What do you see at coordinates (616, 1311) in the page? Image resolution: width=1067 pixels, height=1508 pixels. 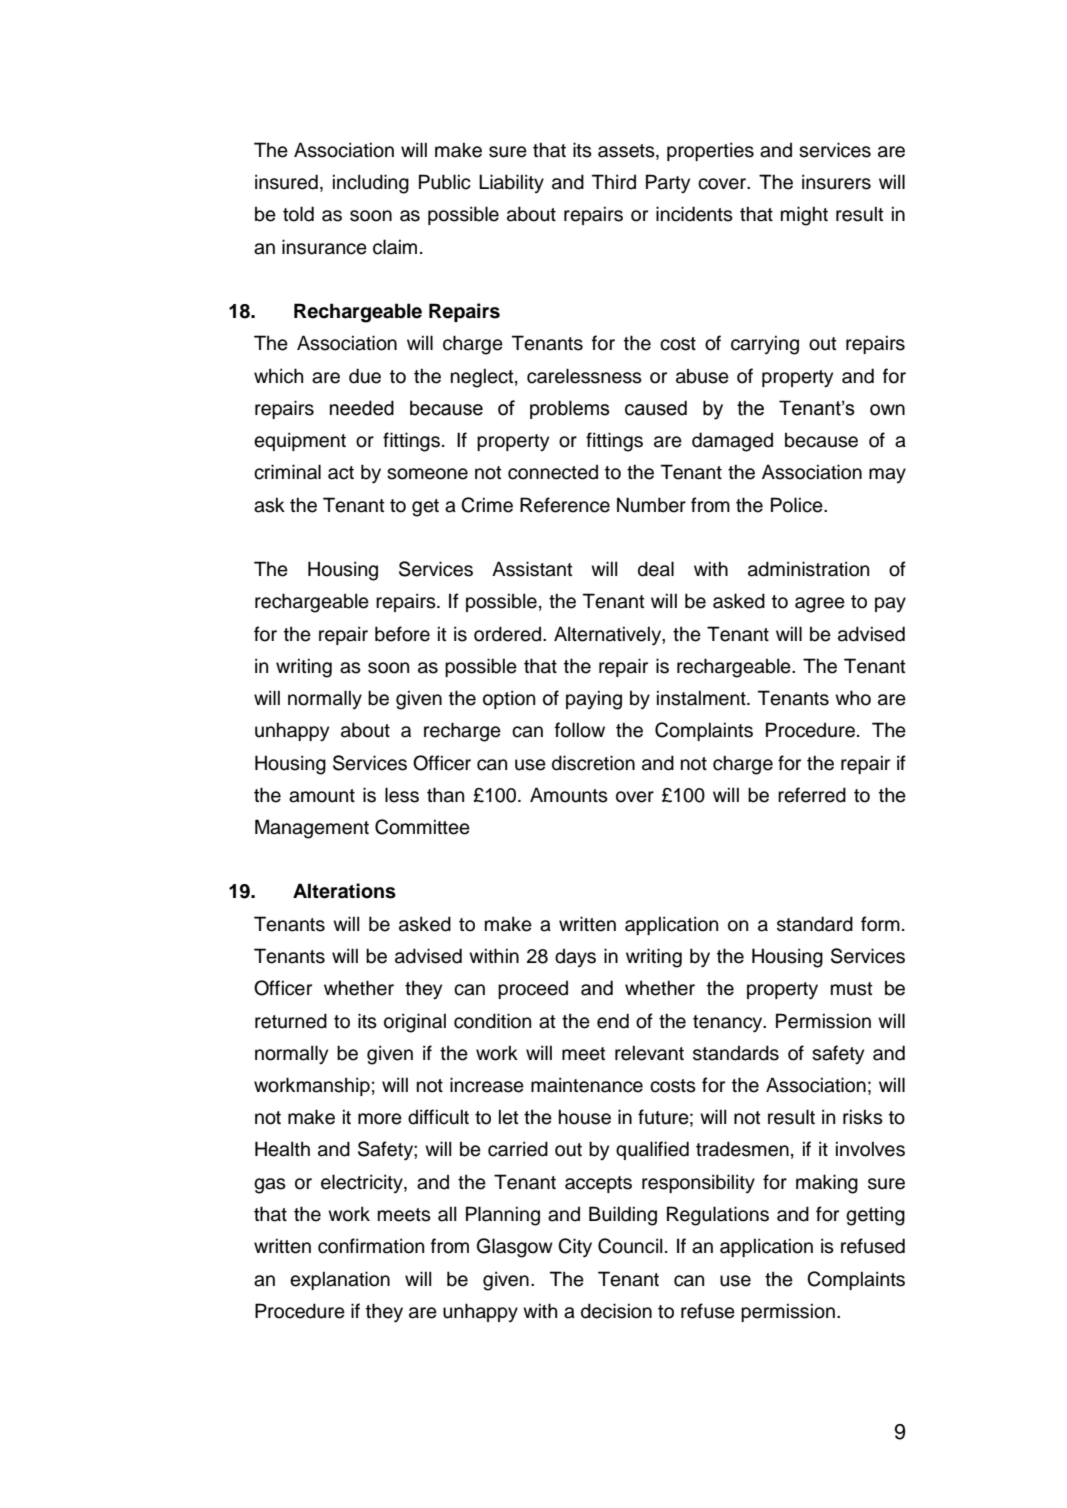 I see `decision` at bounding box center [616, 1311].
